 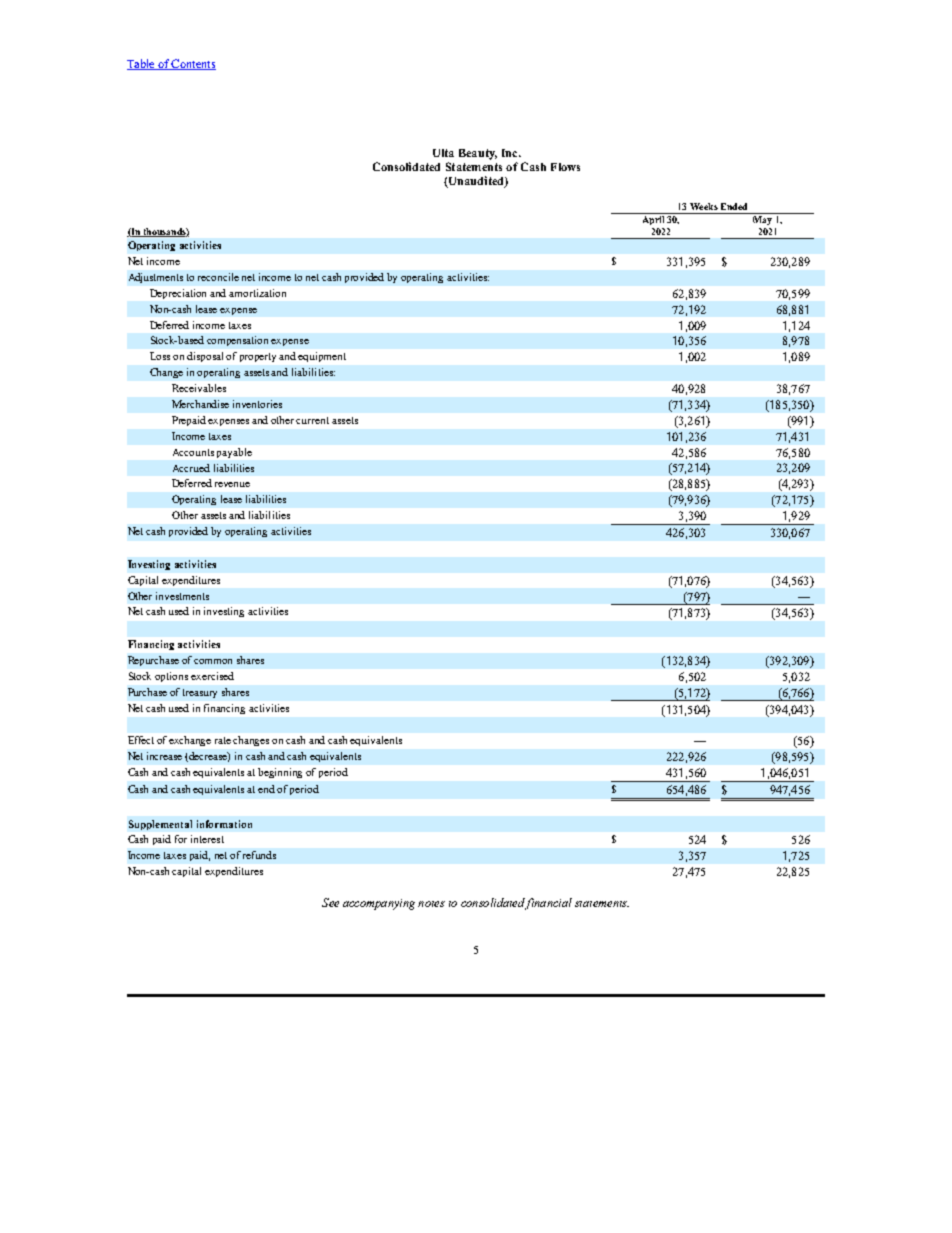 I want to click on financial, so click(x=548, y=904).
